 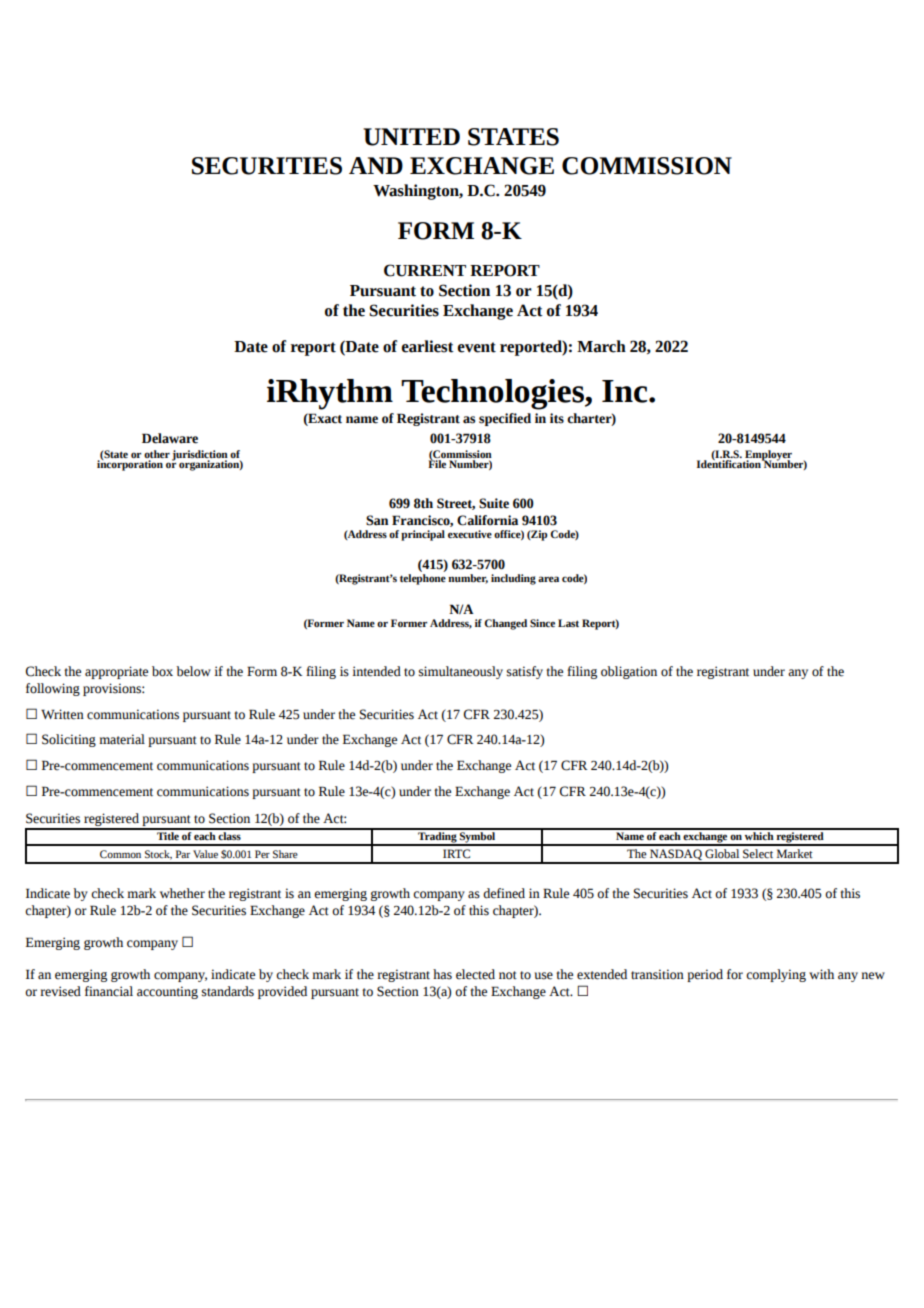 What do you see at coordinates (461, 672) in the screenshot?
I see `simultaneously` at bounding box center [461, 672].
